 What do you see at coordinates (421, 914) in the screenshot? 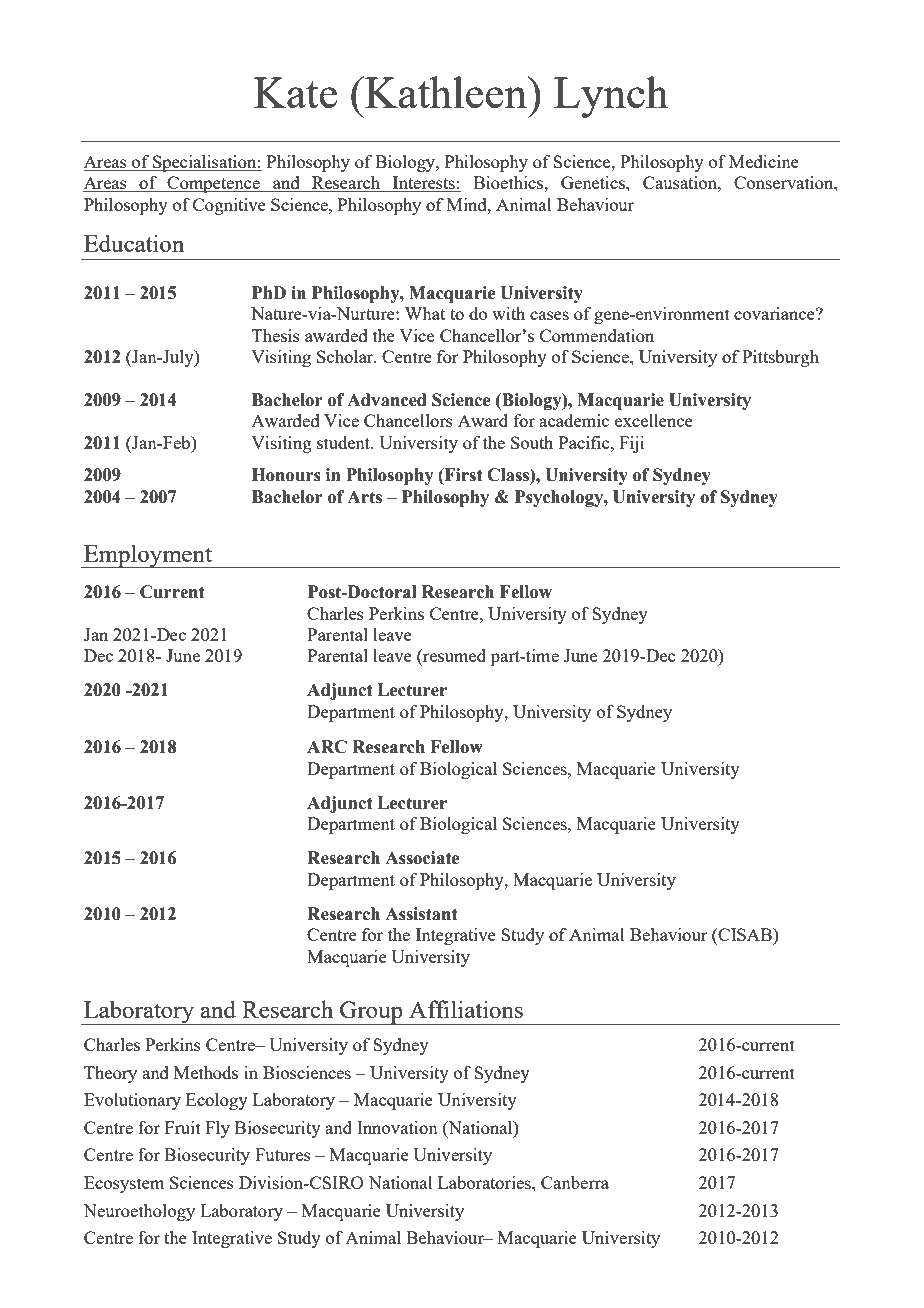
I see `Assistant` at bounding box center [421, 914].
